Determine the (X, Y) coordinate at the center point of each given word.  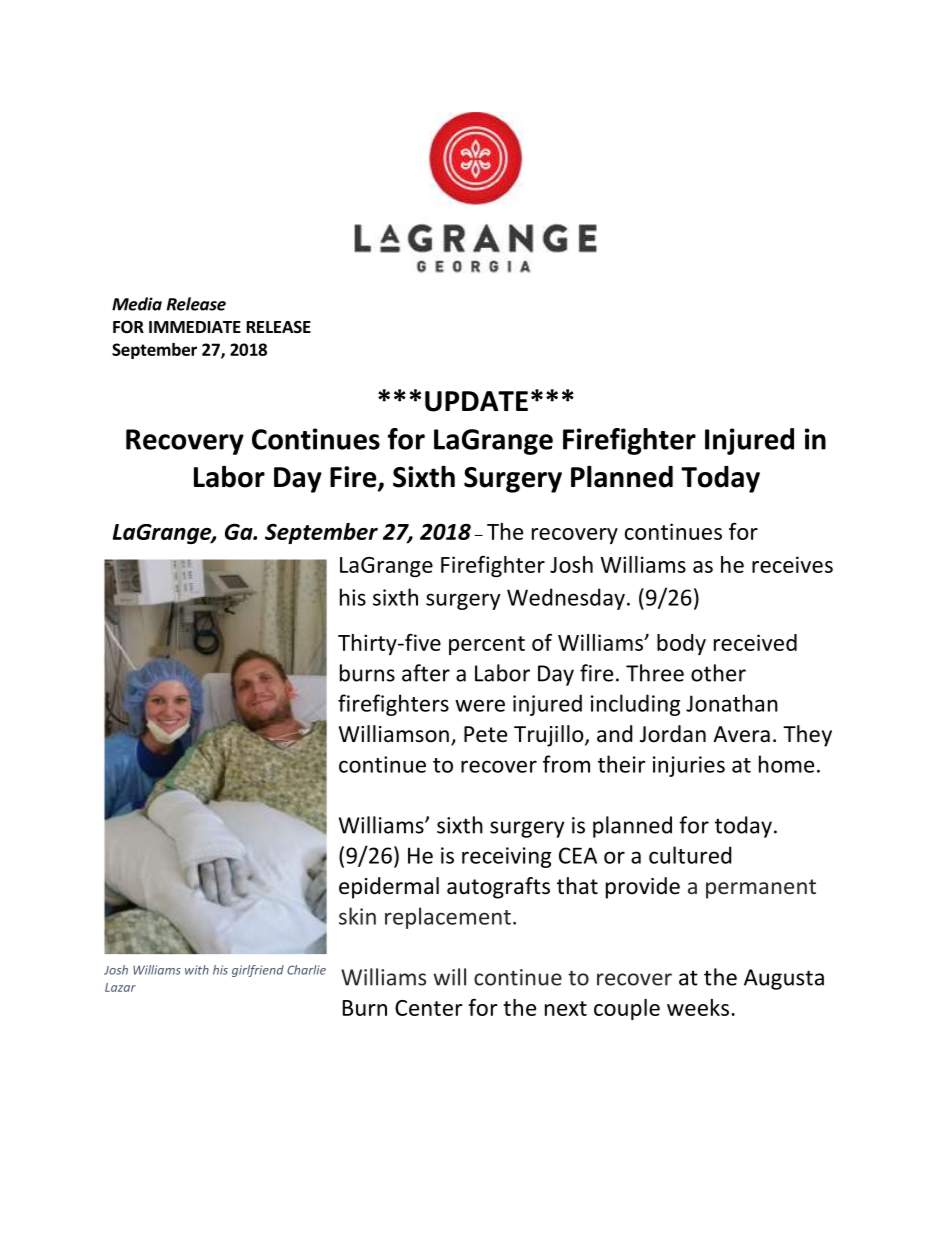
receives (792, 564)
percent (487, 645)
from (566, 764)
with (197, 970)
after (426, 673)
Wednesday (566, 599)
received (755, 642)
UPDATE (476, 401)
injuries (689, 766)
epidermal (389, 888)
